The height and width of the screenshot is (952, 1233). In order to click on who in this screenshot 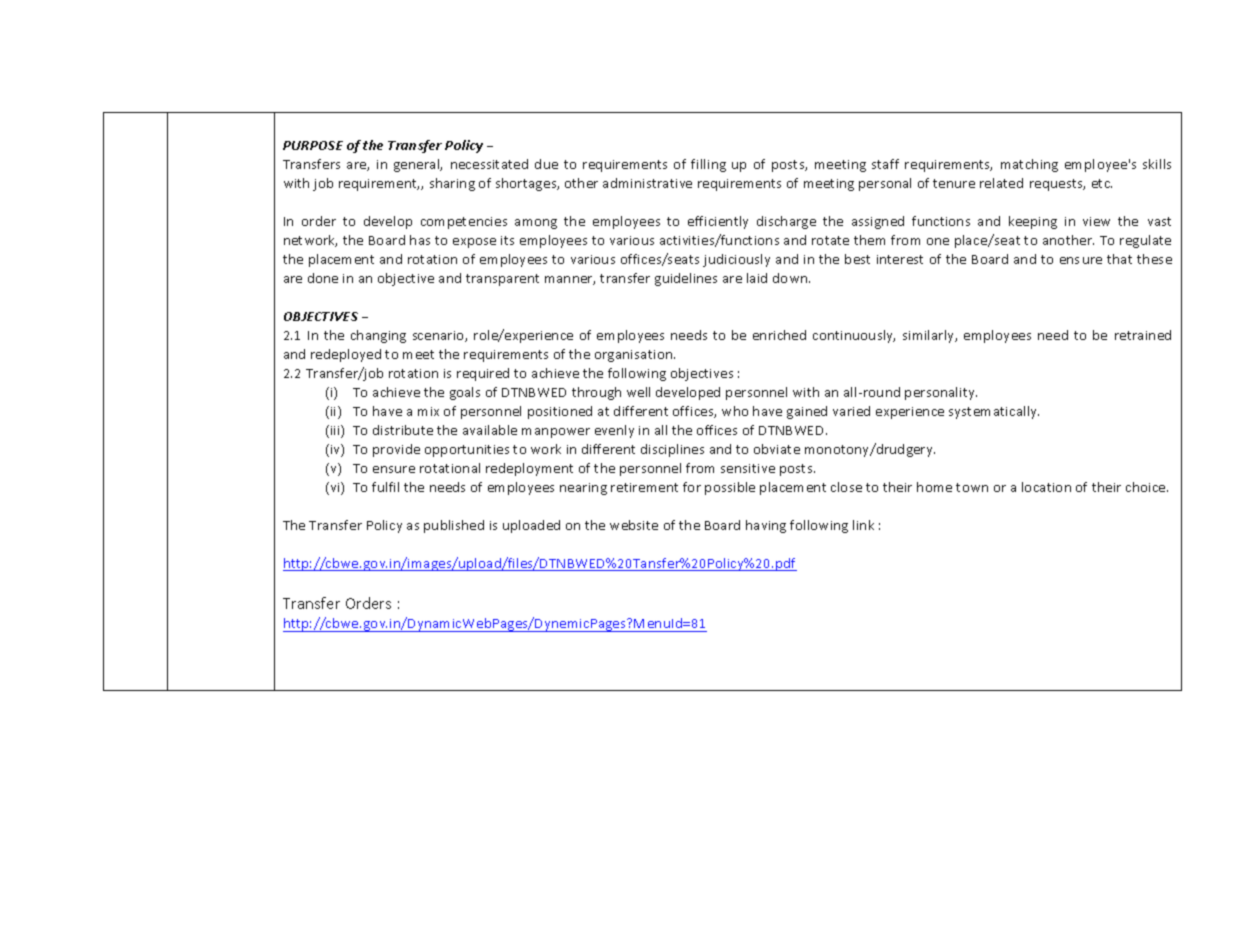, I will do `click(735, 411)`.
